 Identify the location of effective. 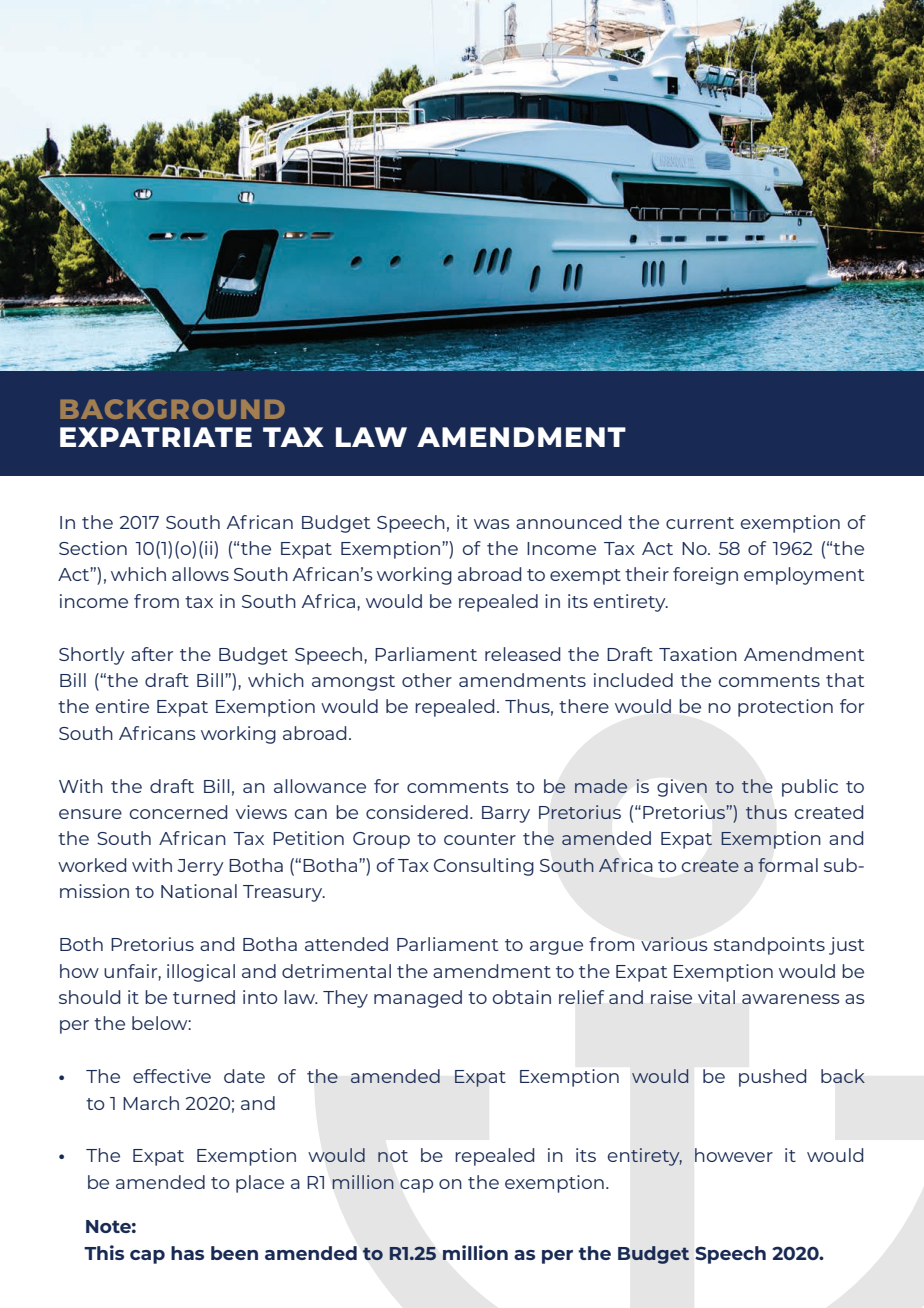
(172, 1076).
